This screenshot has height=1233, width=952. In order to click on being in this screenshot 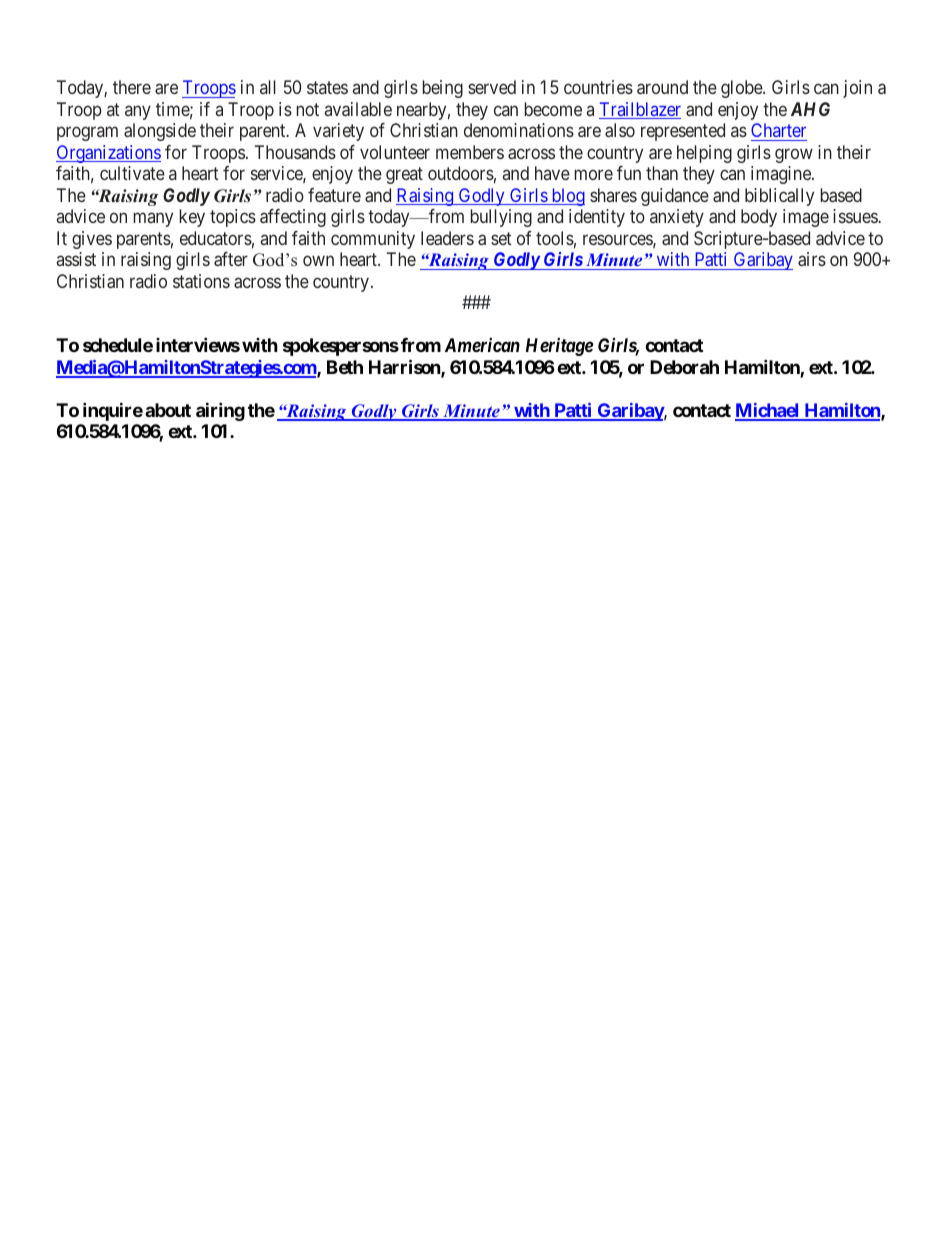, I will do `click(442, 89)`.
